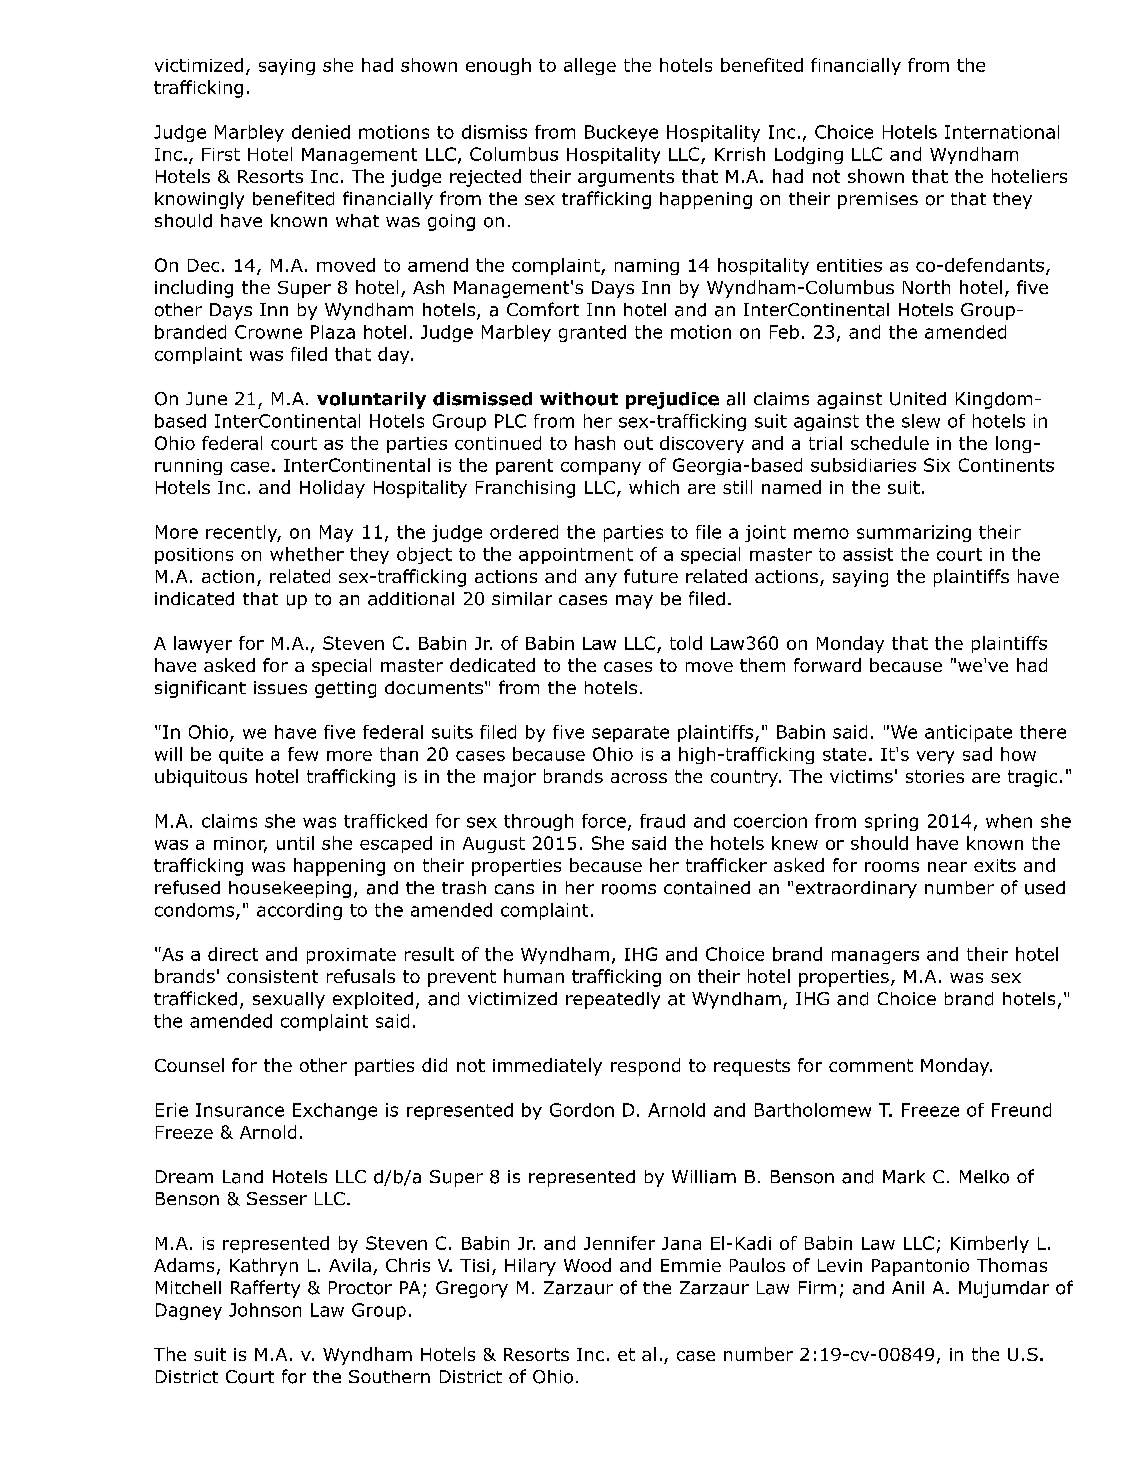 The width and height of the screenshot is (1134, 1467). I want to click on repeatedly, so click(613, 1000).
